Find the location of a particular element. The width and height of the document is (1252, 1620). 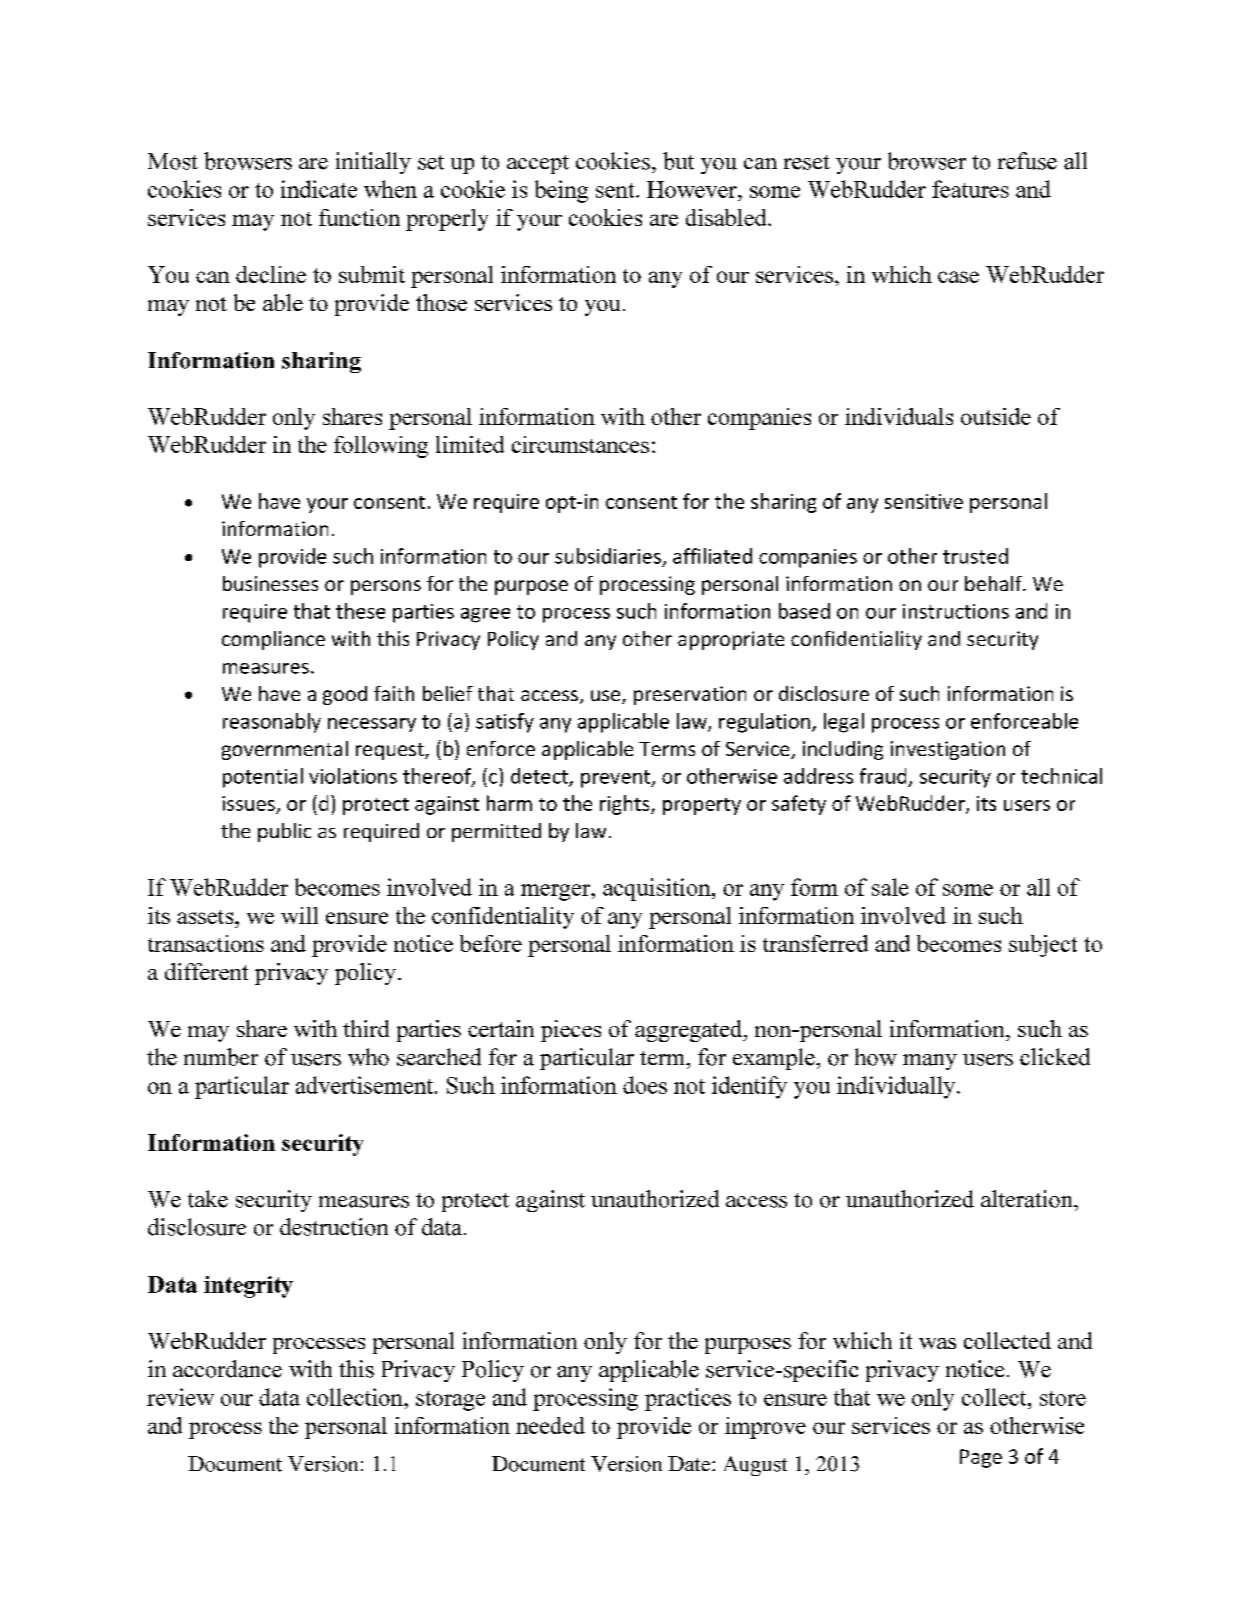

many is located at coordinates (930, 1062).
